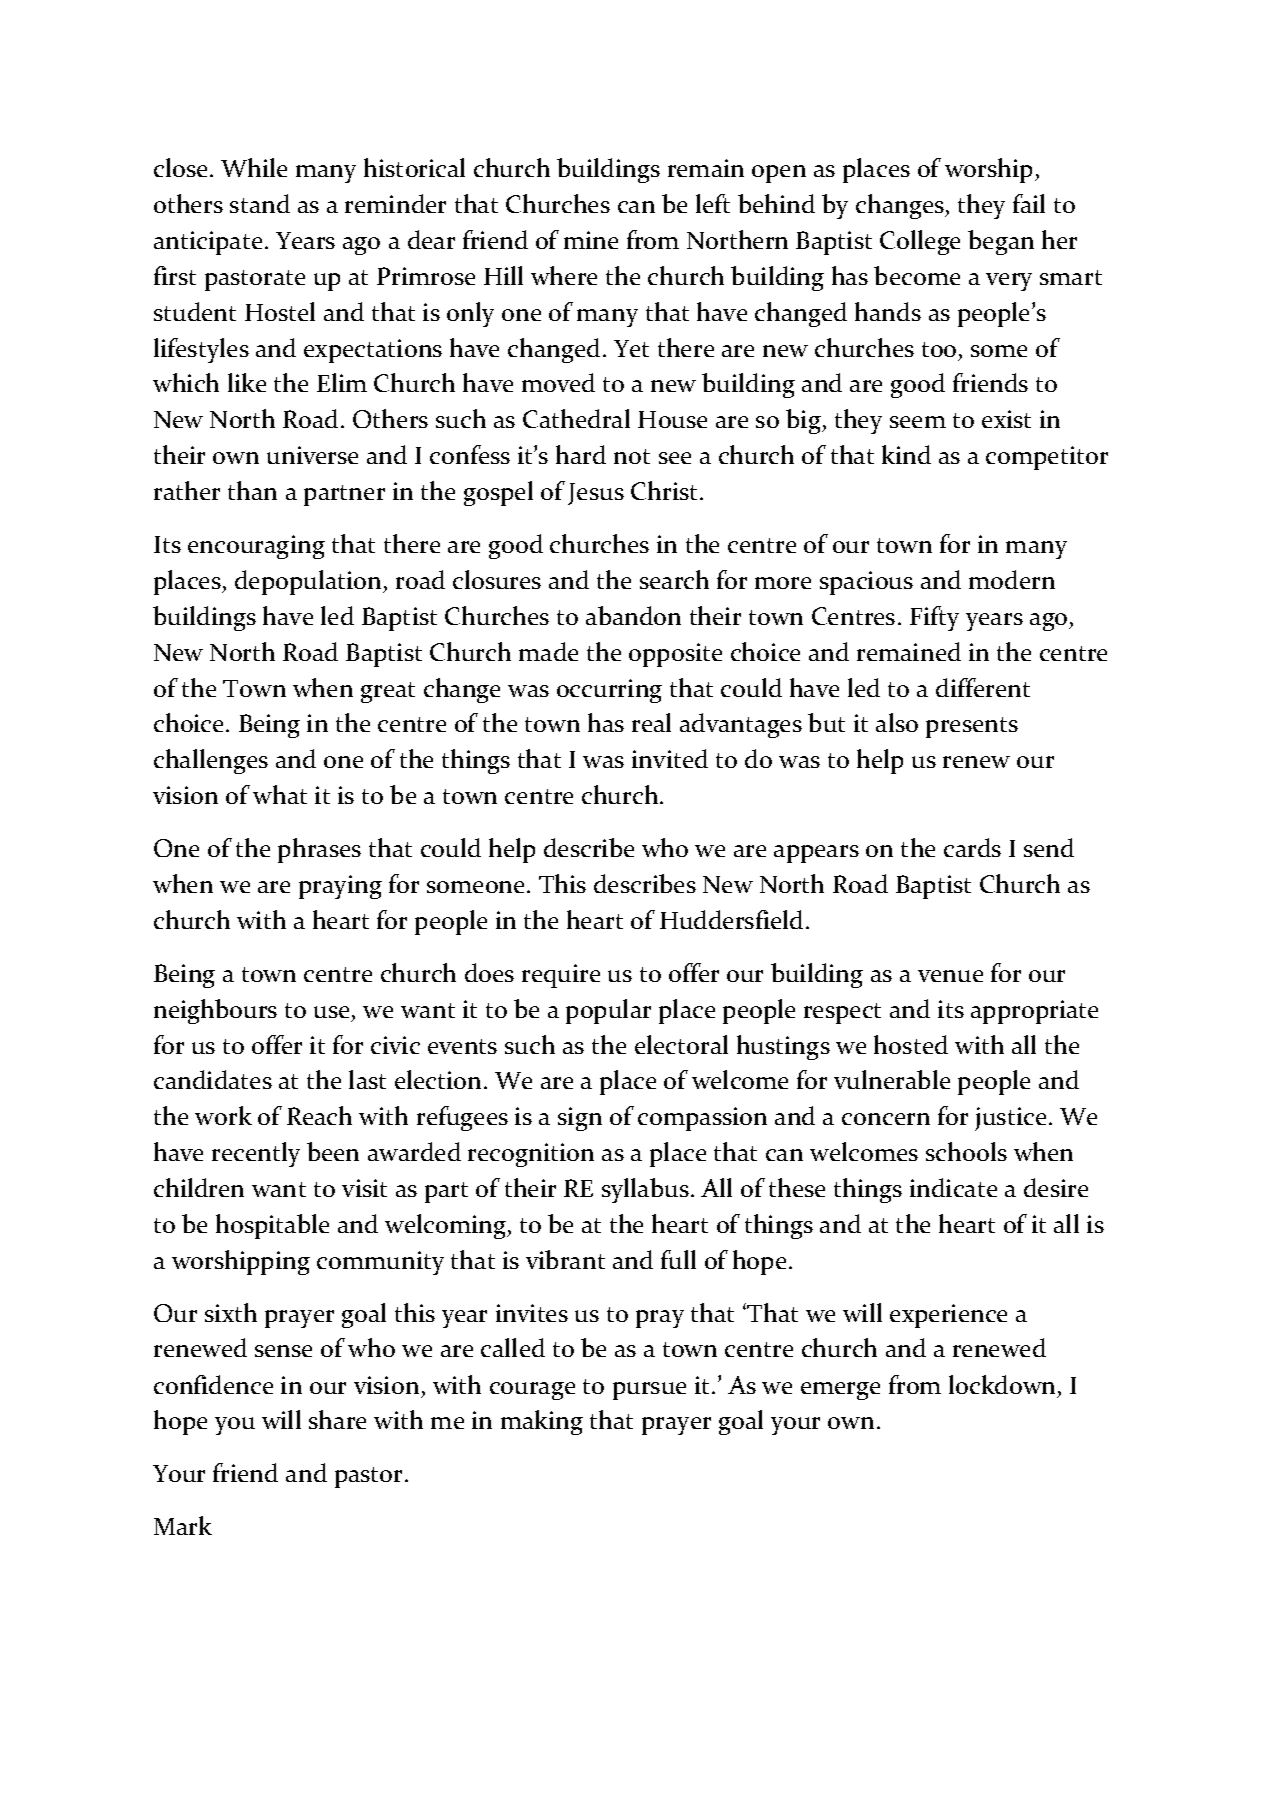  What do you see at coordinates (591, 240) in the image?
I see `mine` at bounding box center [591, 240].
